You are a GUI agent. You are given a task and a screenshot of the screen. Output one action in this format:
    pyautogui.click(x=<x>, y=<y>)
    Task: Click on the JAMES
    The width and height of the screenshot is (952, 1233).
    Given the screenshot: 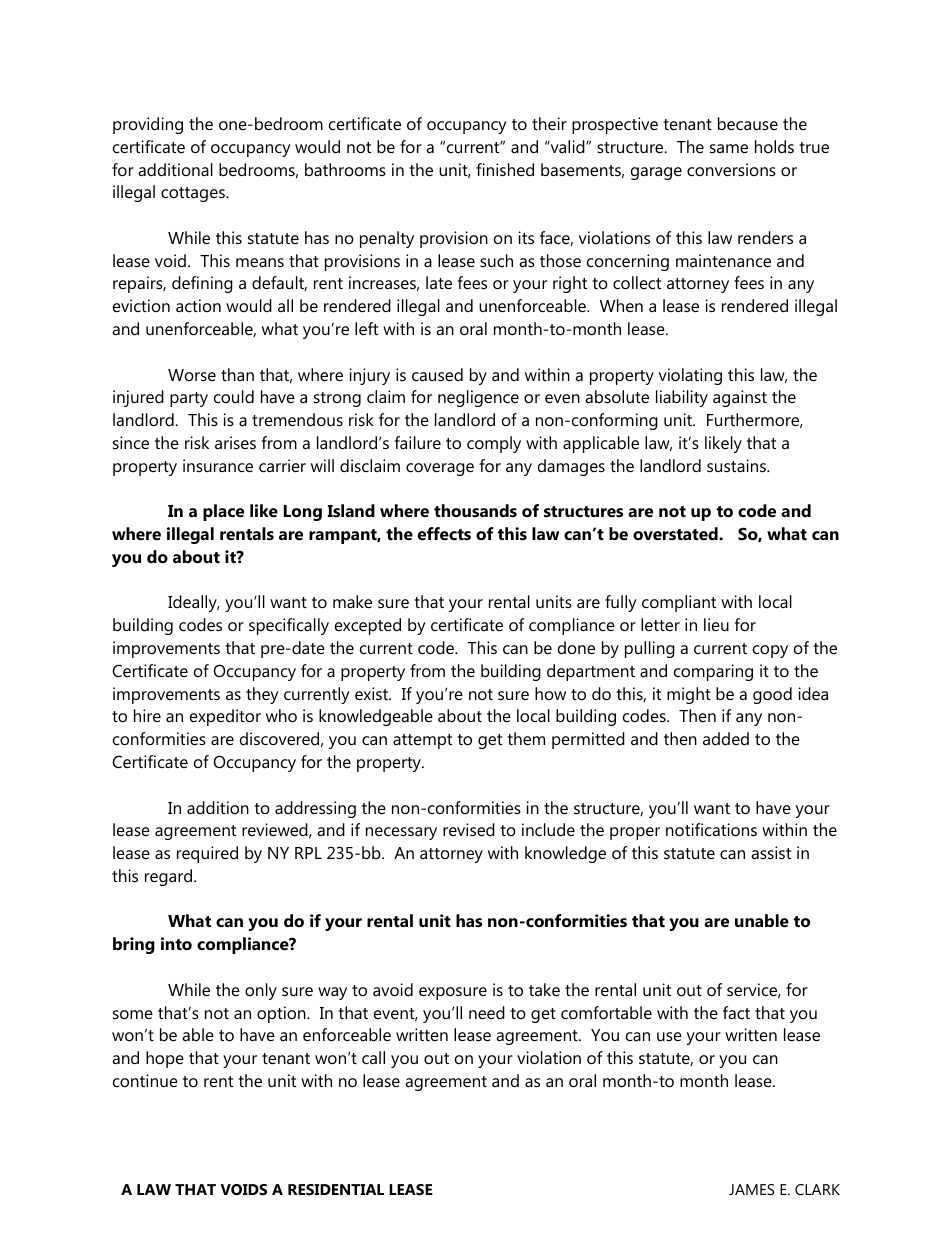 What is the action you would take?
    pyautogui.click(x=752, y=1189)
